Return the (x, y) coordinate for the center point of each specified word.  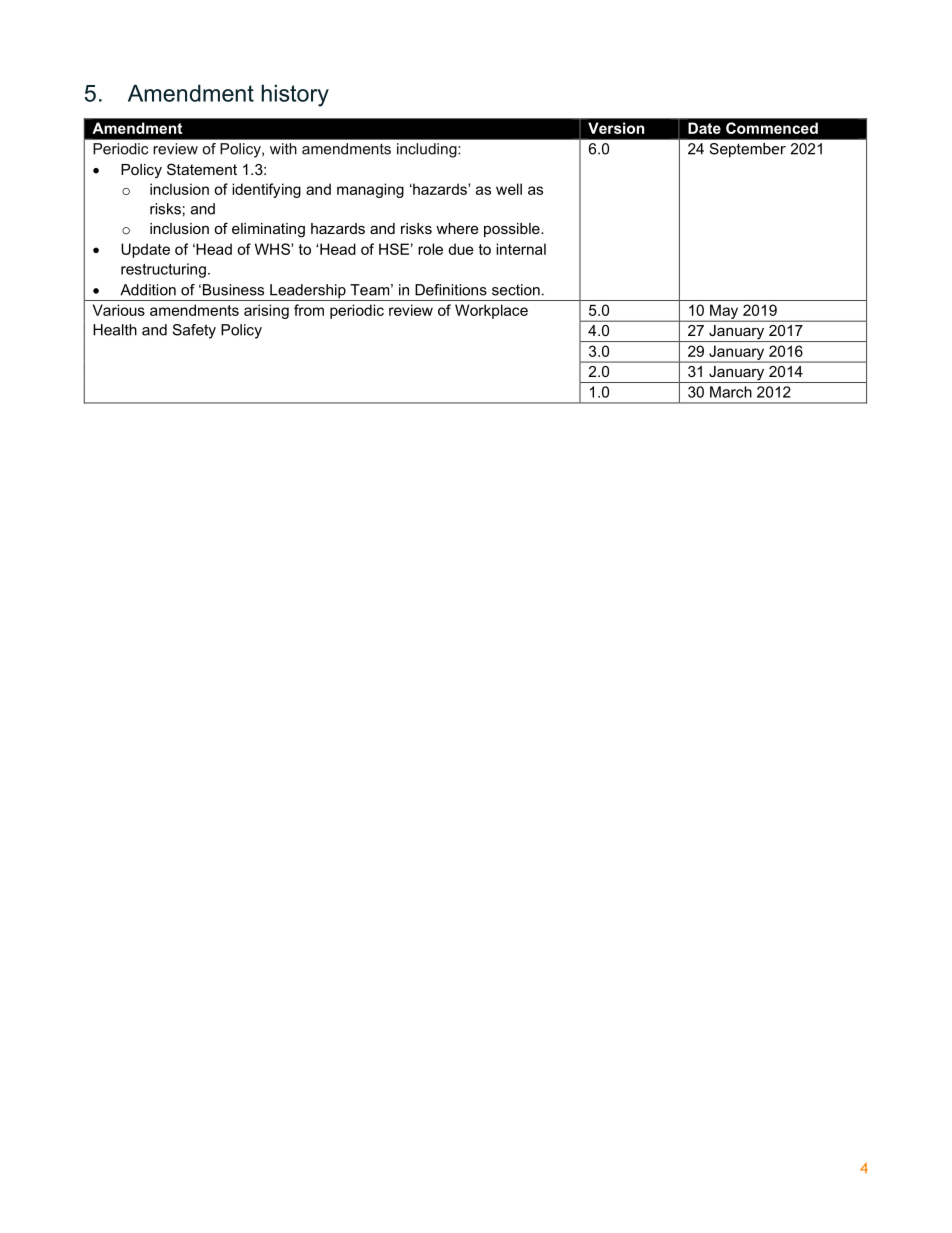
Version (616, 128)
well (509, 189)
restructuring (163, 270)
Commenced (772, 128)
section (516, 290)
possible (513, 230)
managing (370, 190)
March (731, 392)
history (295, 95)
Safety (194, 331)
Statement (202, 169)
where (457, 228)
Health (115, 330)
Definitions (451, 290)
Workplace (491, 311)
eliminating (268, 230)
